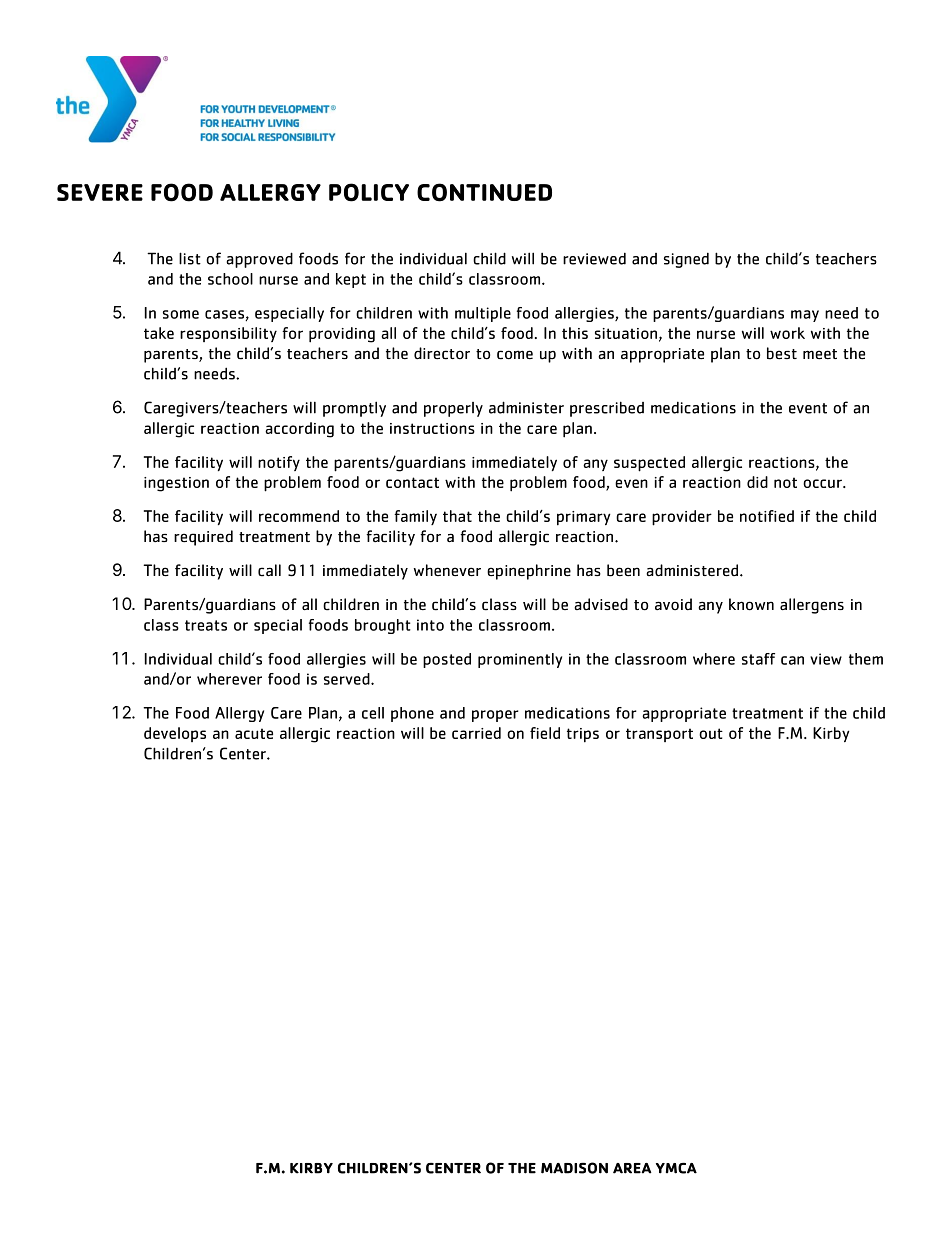  What do you see at coordinates (711, 733) in the page?
I see `out` at bounding box center [711, 733].
